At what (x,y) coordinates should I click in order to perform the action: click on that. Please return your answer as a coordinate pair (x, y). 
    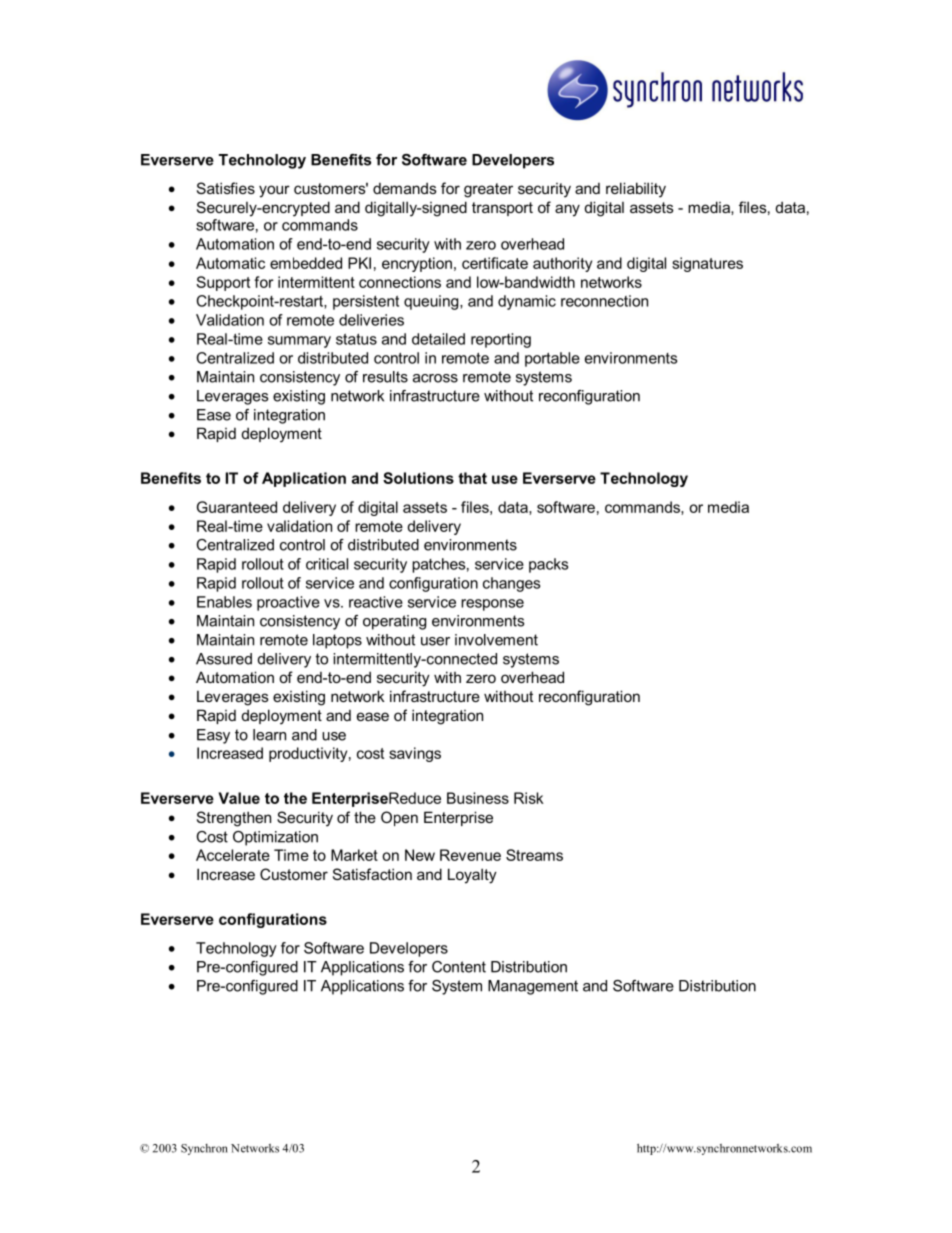
    Looking at the image, I should click on (472, 478).
